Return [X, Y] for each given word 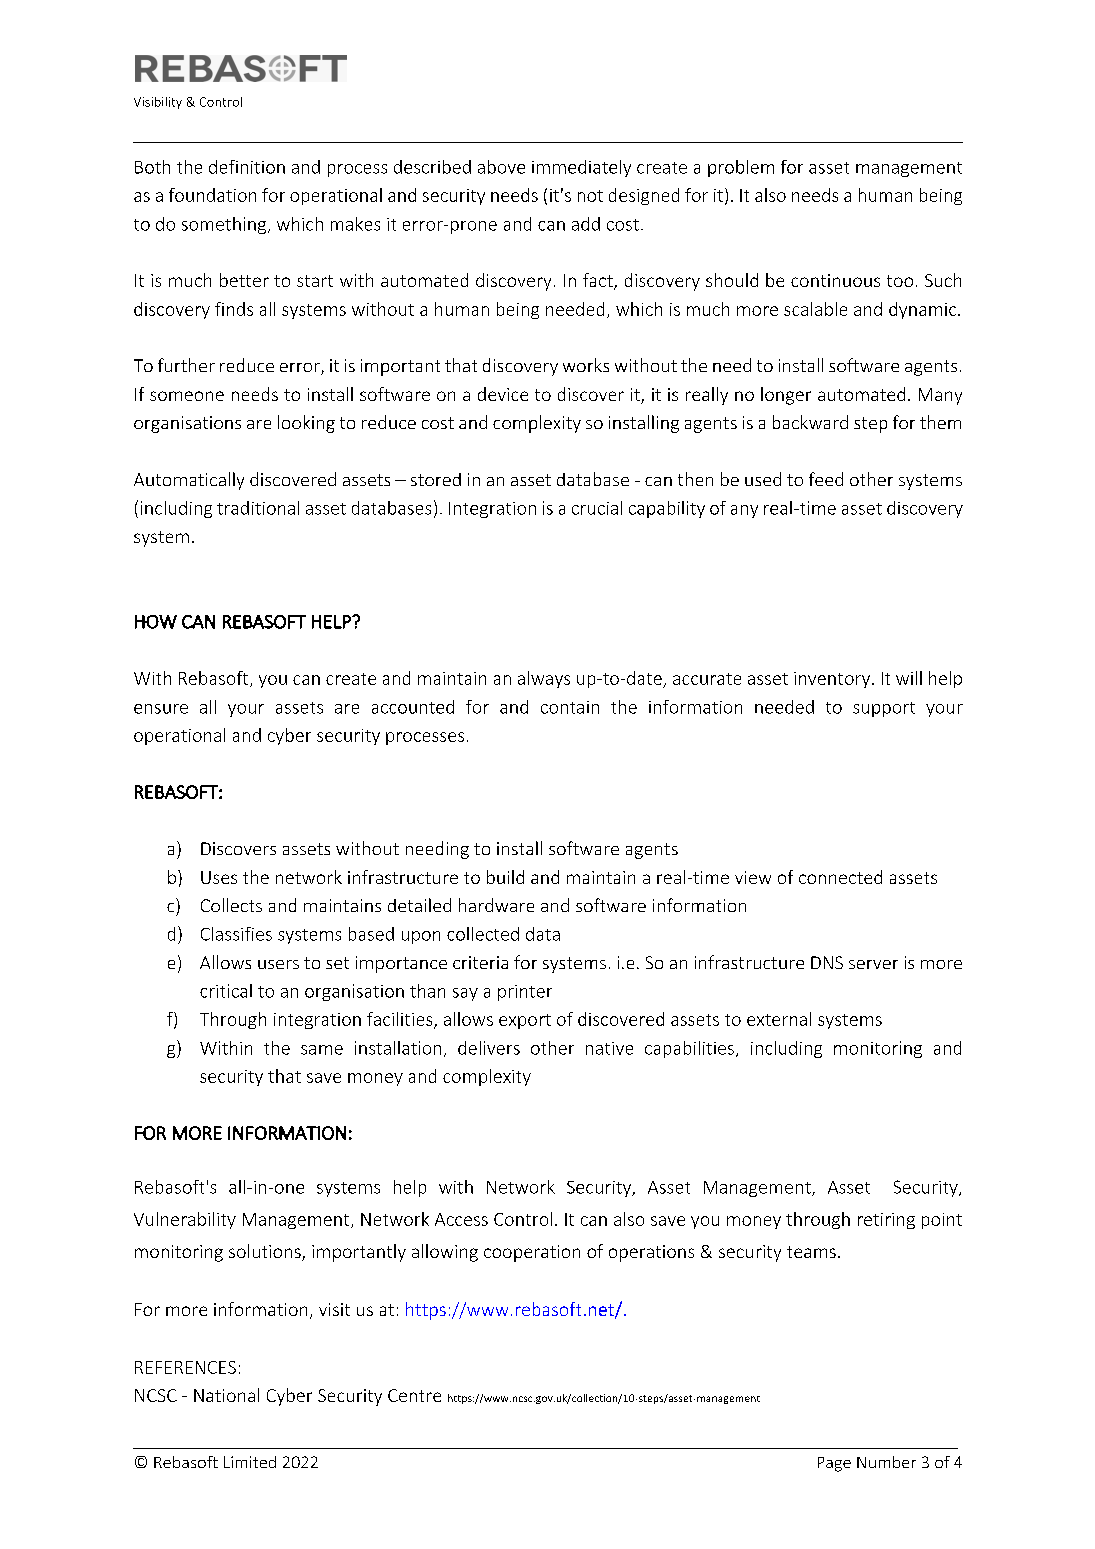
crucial [597, 508]
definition [247, 167]
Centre [414, 1395]
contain [570, 707]
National [226, 1395]
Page [834, 1464]
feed [826, 479]
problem [741, 168]
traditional [258, 508]
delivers [489, 1048]
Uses [219, 877]
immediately [581, 168]
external [779, 1019]
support [884, 709]
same [322, 1050]
